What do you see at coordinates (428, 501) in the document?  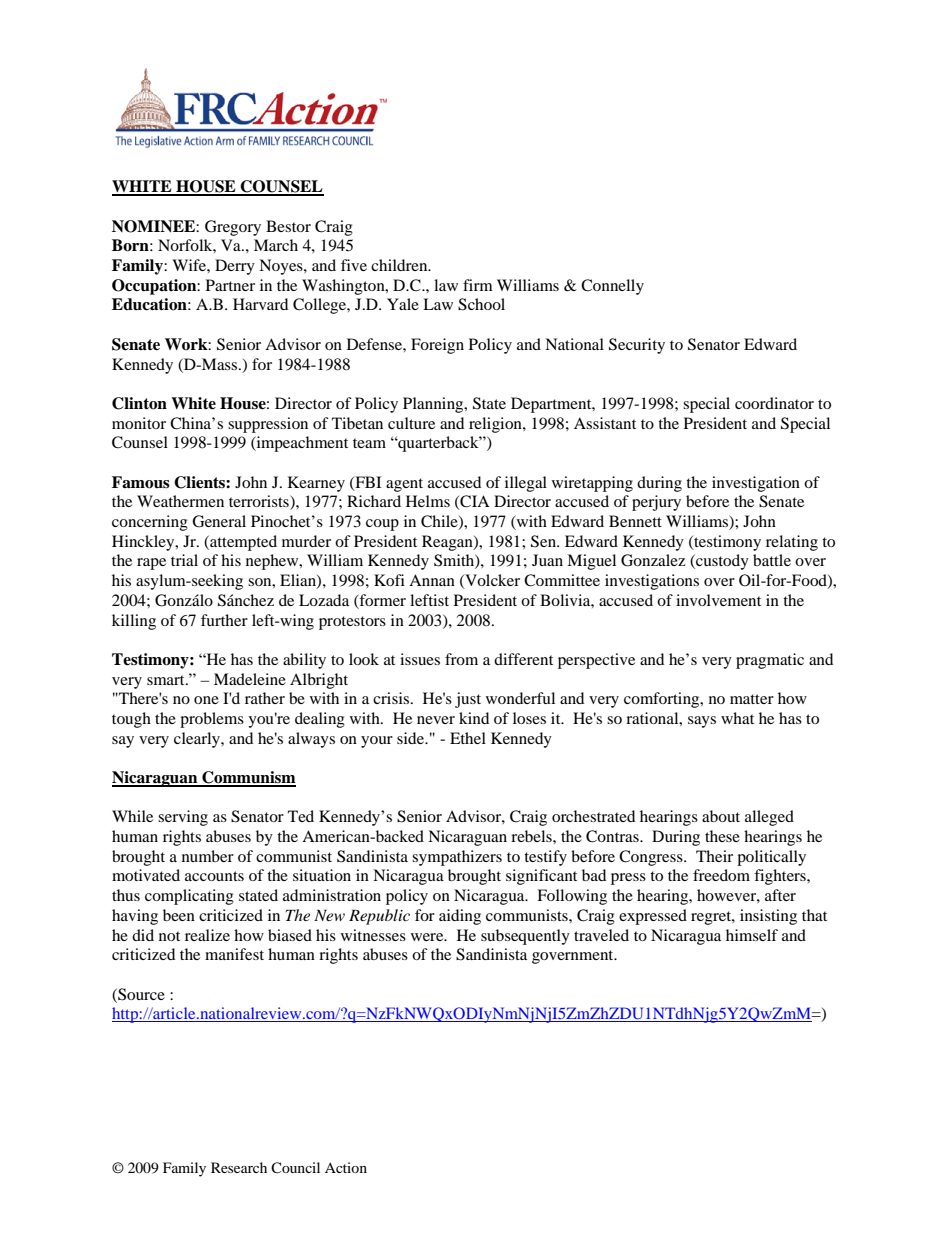 I see `Helms` at bounding box center [428, 501].
